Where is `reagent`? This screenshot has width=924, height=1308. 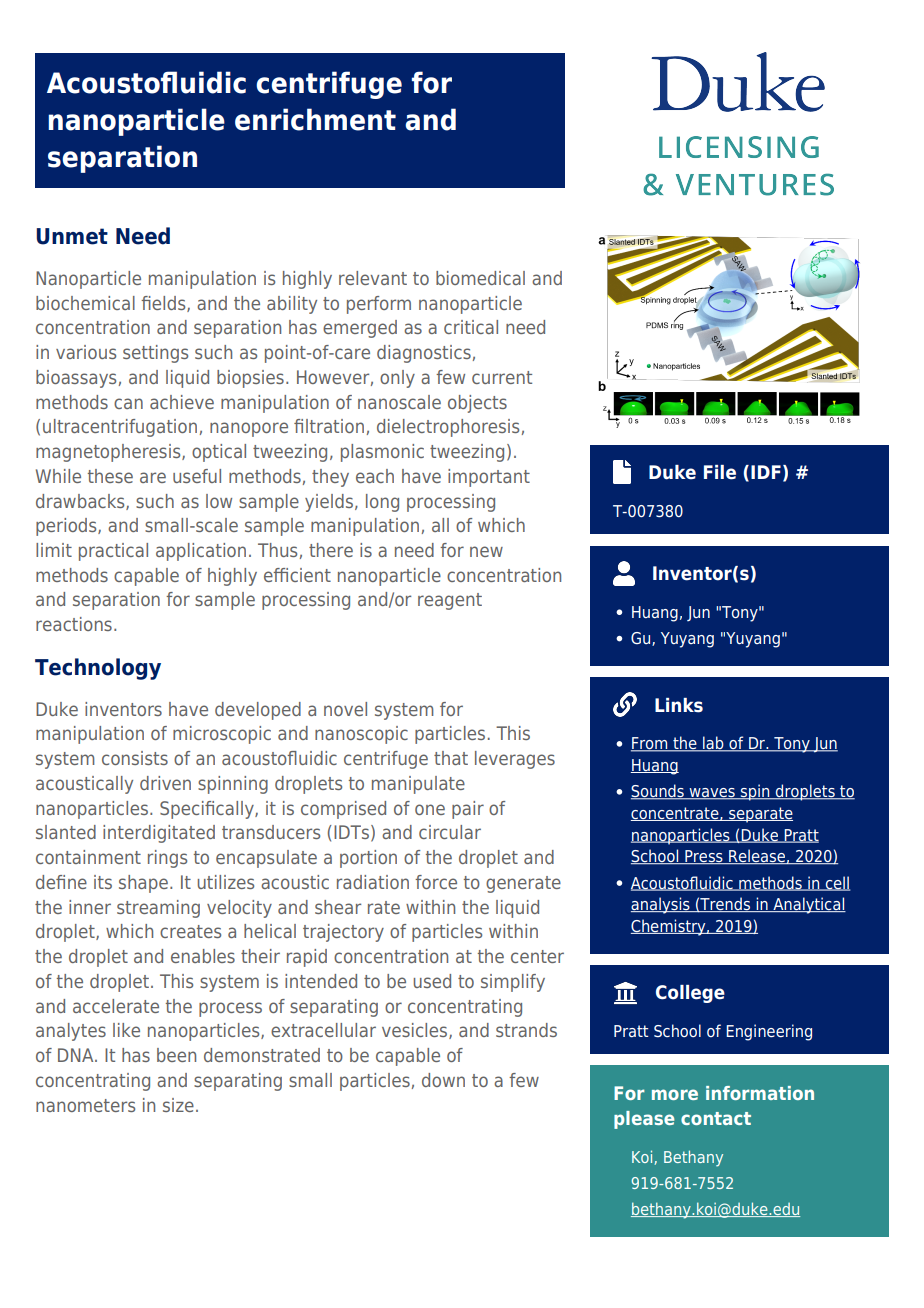 reagent is located at coordinates (450, 601).
